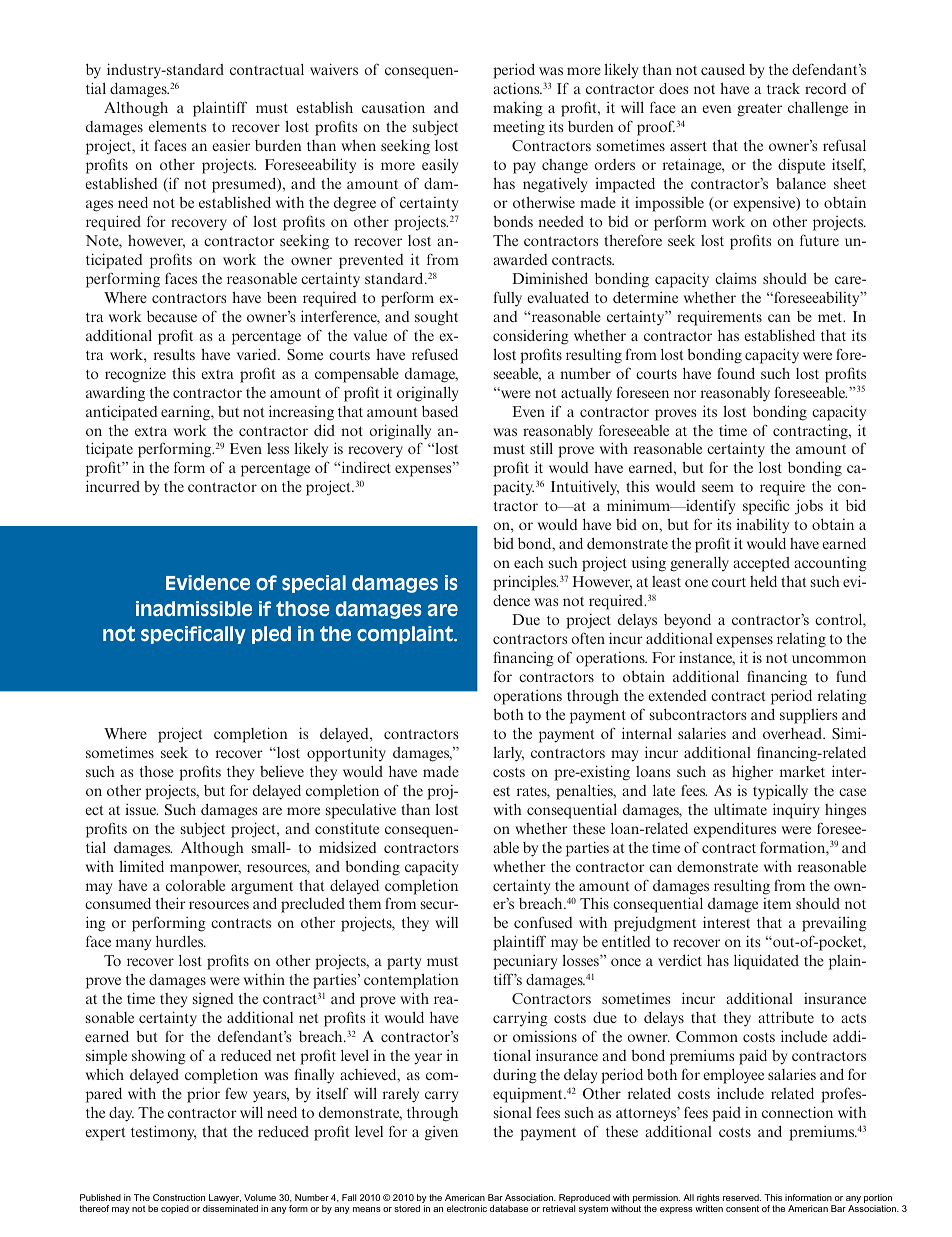 Image resolution: width=952 pixels, height=1237 pixels. I want to click on held, so click(763, 581).
